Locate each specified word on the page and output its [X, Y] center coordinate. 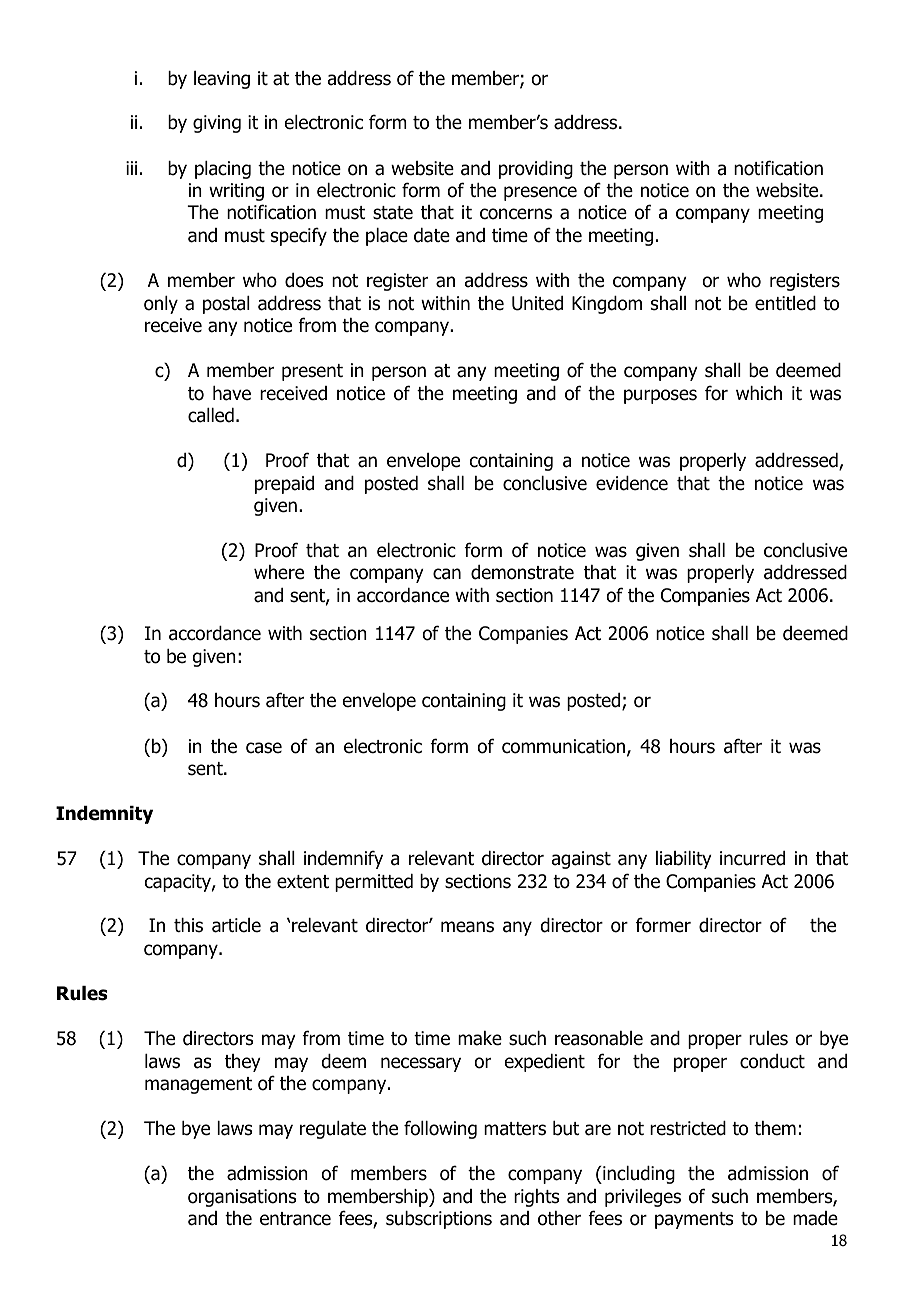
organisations [242, 1198]
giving [217, 124]
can [447, 574]
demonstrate [522, 572]
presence [540, 193]
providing [536, 170]
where [279, 572]
